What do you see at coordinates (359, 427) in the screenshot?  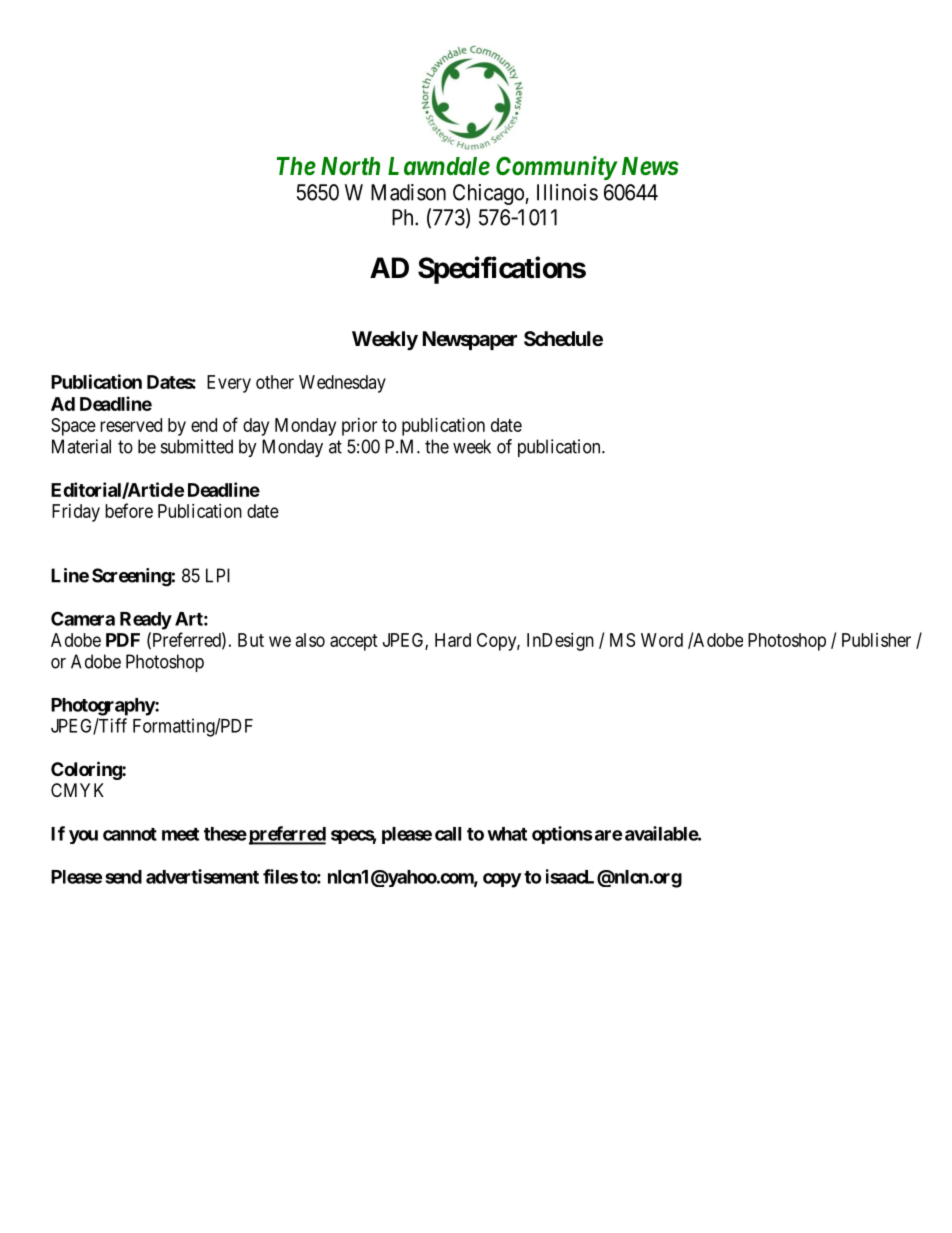 I see `prior` at bounding box center [359, 427].
